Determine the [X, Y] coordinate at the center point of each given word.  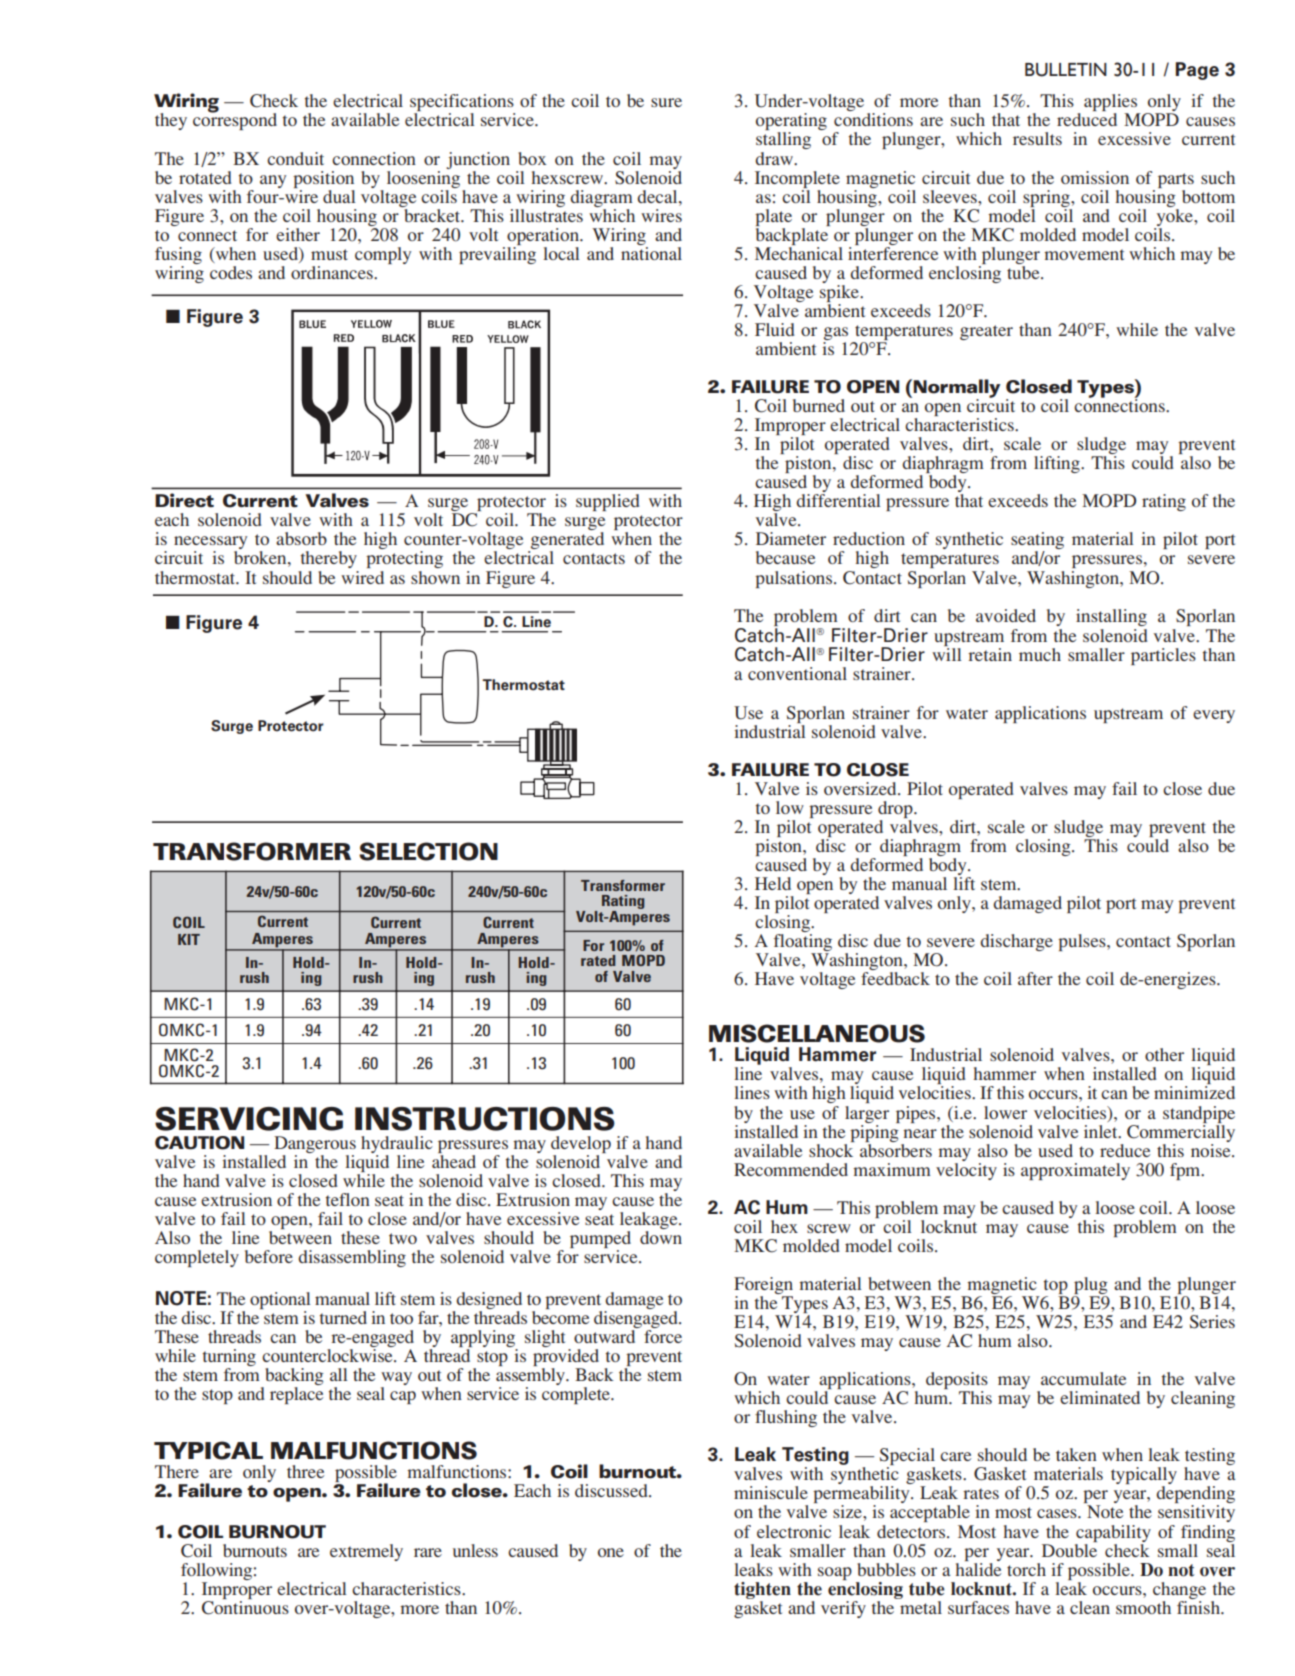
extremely [366, 1552]
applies [1112, 104]
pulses [1083, 942]
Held [773, 883]
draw [775, 158]
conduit [295, 158]
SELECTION [428, 851]
